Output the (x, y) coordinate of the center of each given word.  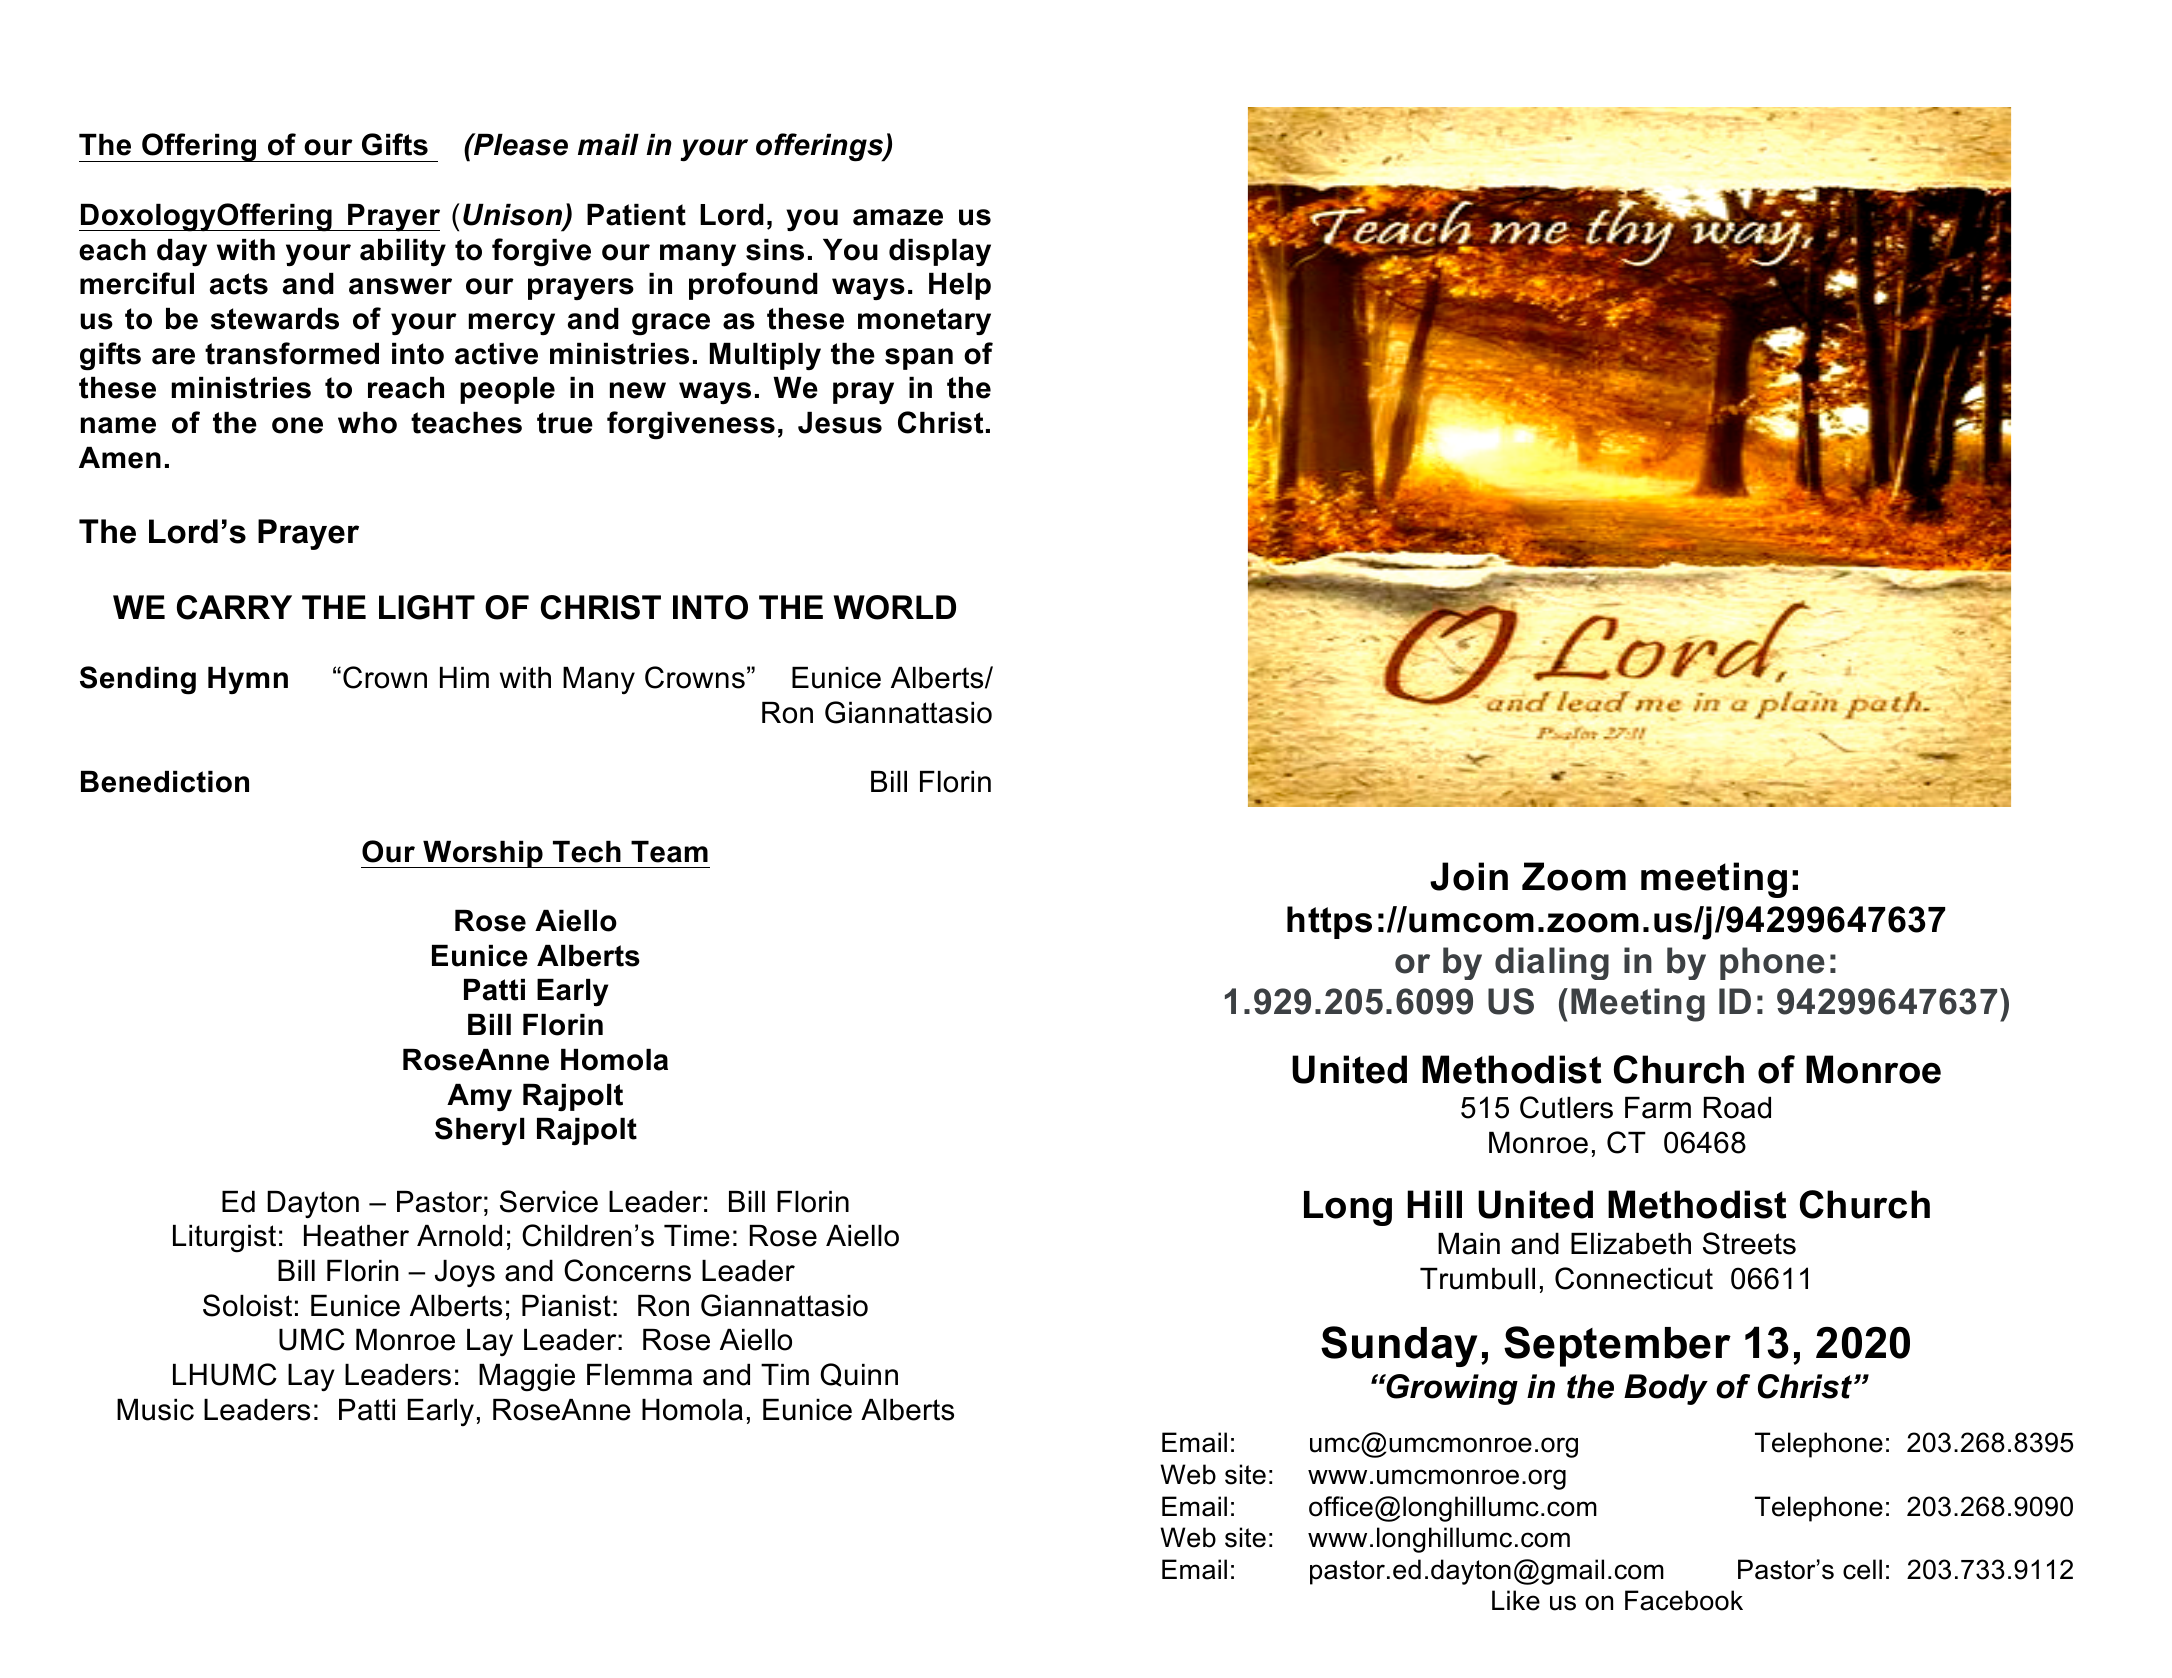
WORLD (895, 607)
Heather (356, 1236)
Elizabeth (1631, 1244)
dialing (1552, 963)
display (940, 252)
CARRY (234, 607)
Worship (483, 854)
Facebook (1684, 1600)
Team (669, 852)
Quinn (859, 1375)
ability (403, 253)
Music (155, 1410)
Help (960, 286)
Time (697, 1236)
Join (1469, 876)
